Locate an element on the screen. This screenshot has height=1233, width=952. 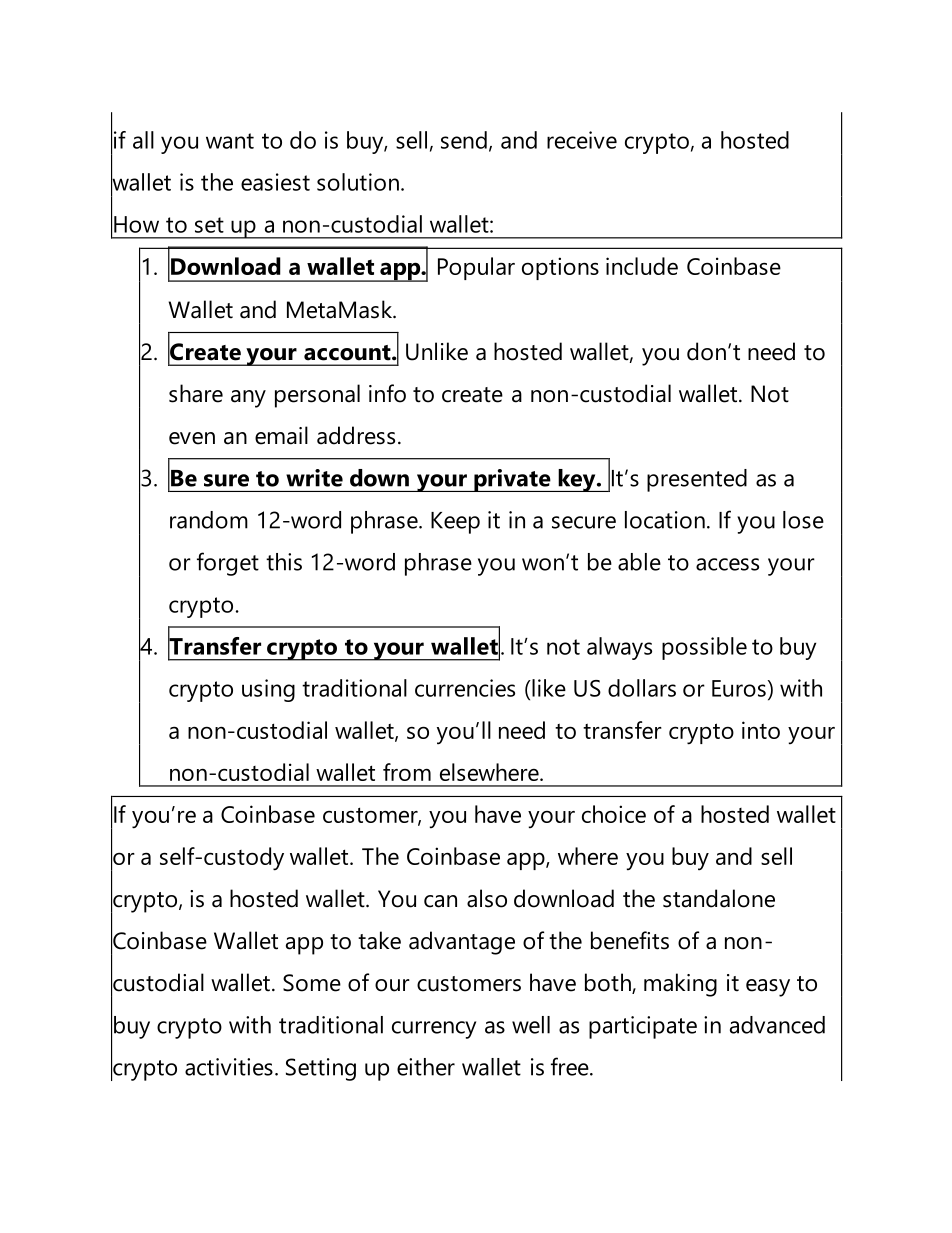
activities is located at coordinates (229, 1067).
